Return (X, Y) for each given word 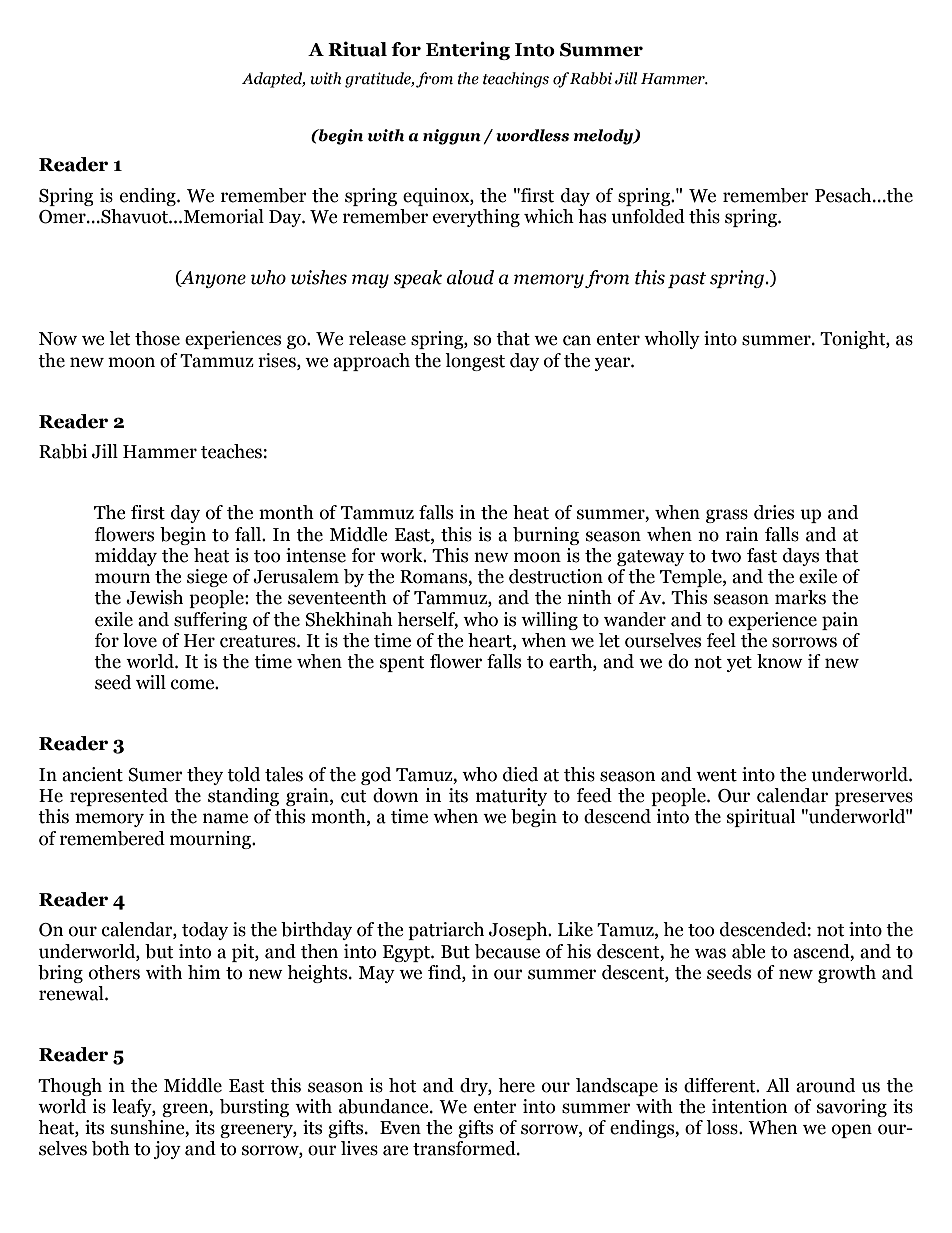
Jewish (154, 597)
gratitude (379, 80)
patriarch (446, 931)
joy (167, 1150)
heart (491, 640)
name (225, 818)
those (157, 338)
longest (475, 362)
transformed (465, 1148)
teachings (516, 80)
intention (750, 1106)
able (749, 951)
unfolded (648, 216)
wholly (672, 340)
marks (800, 597)
